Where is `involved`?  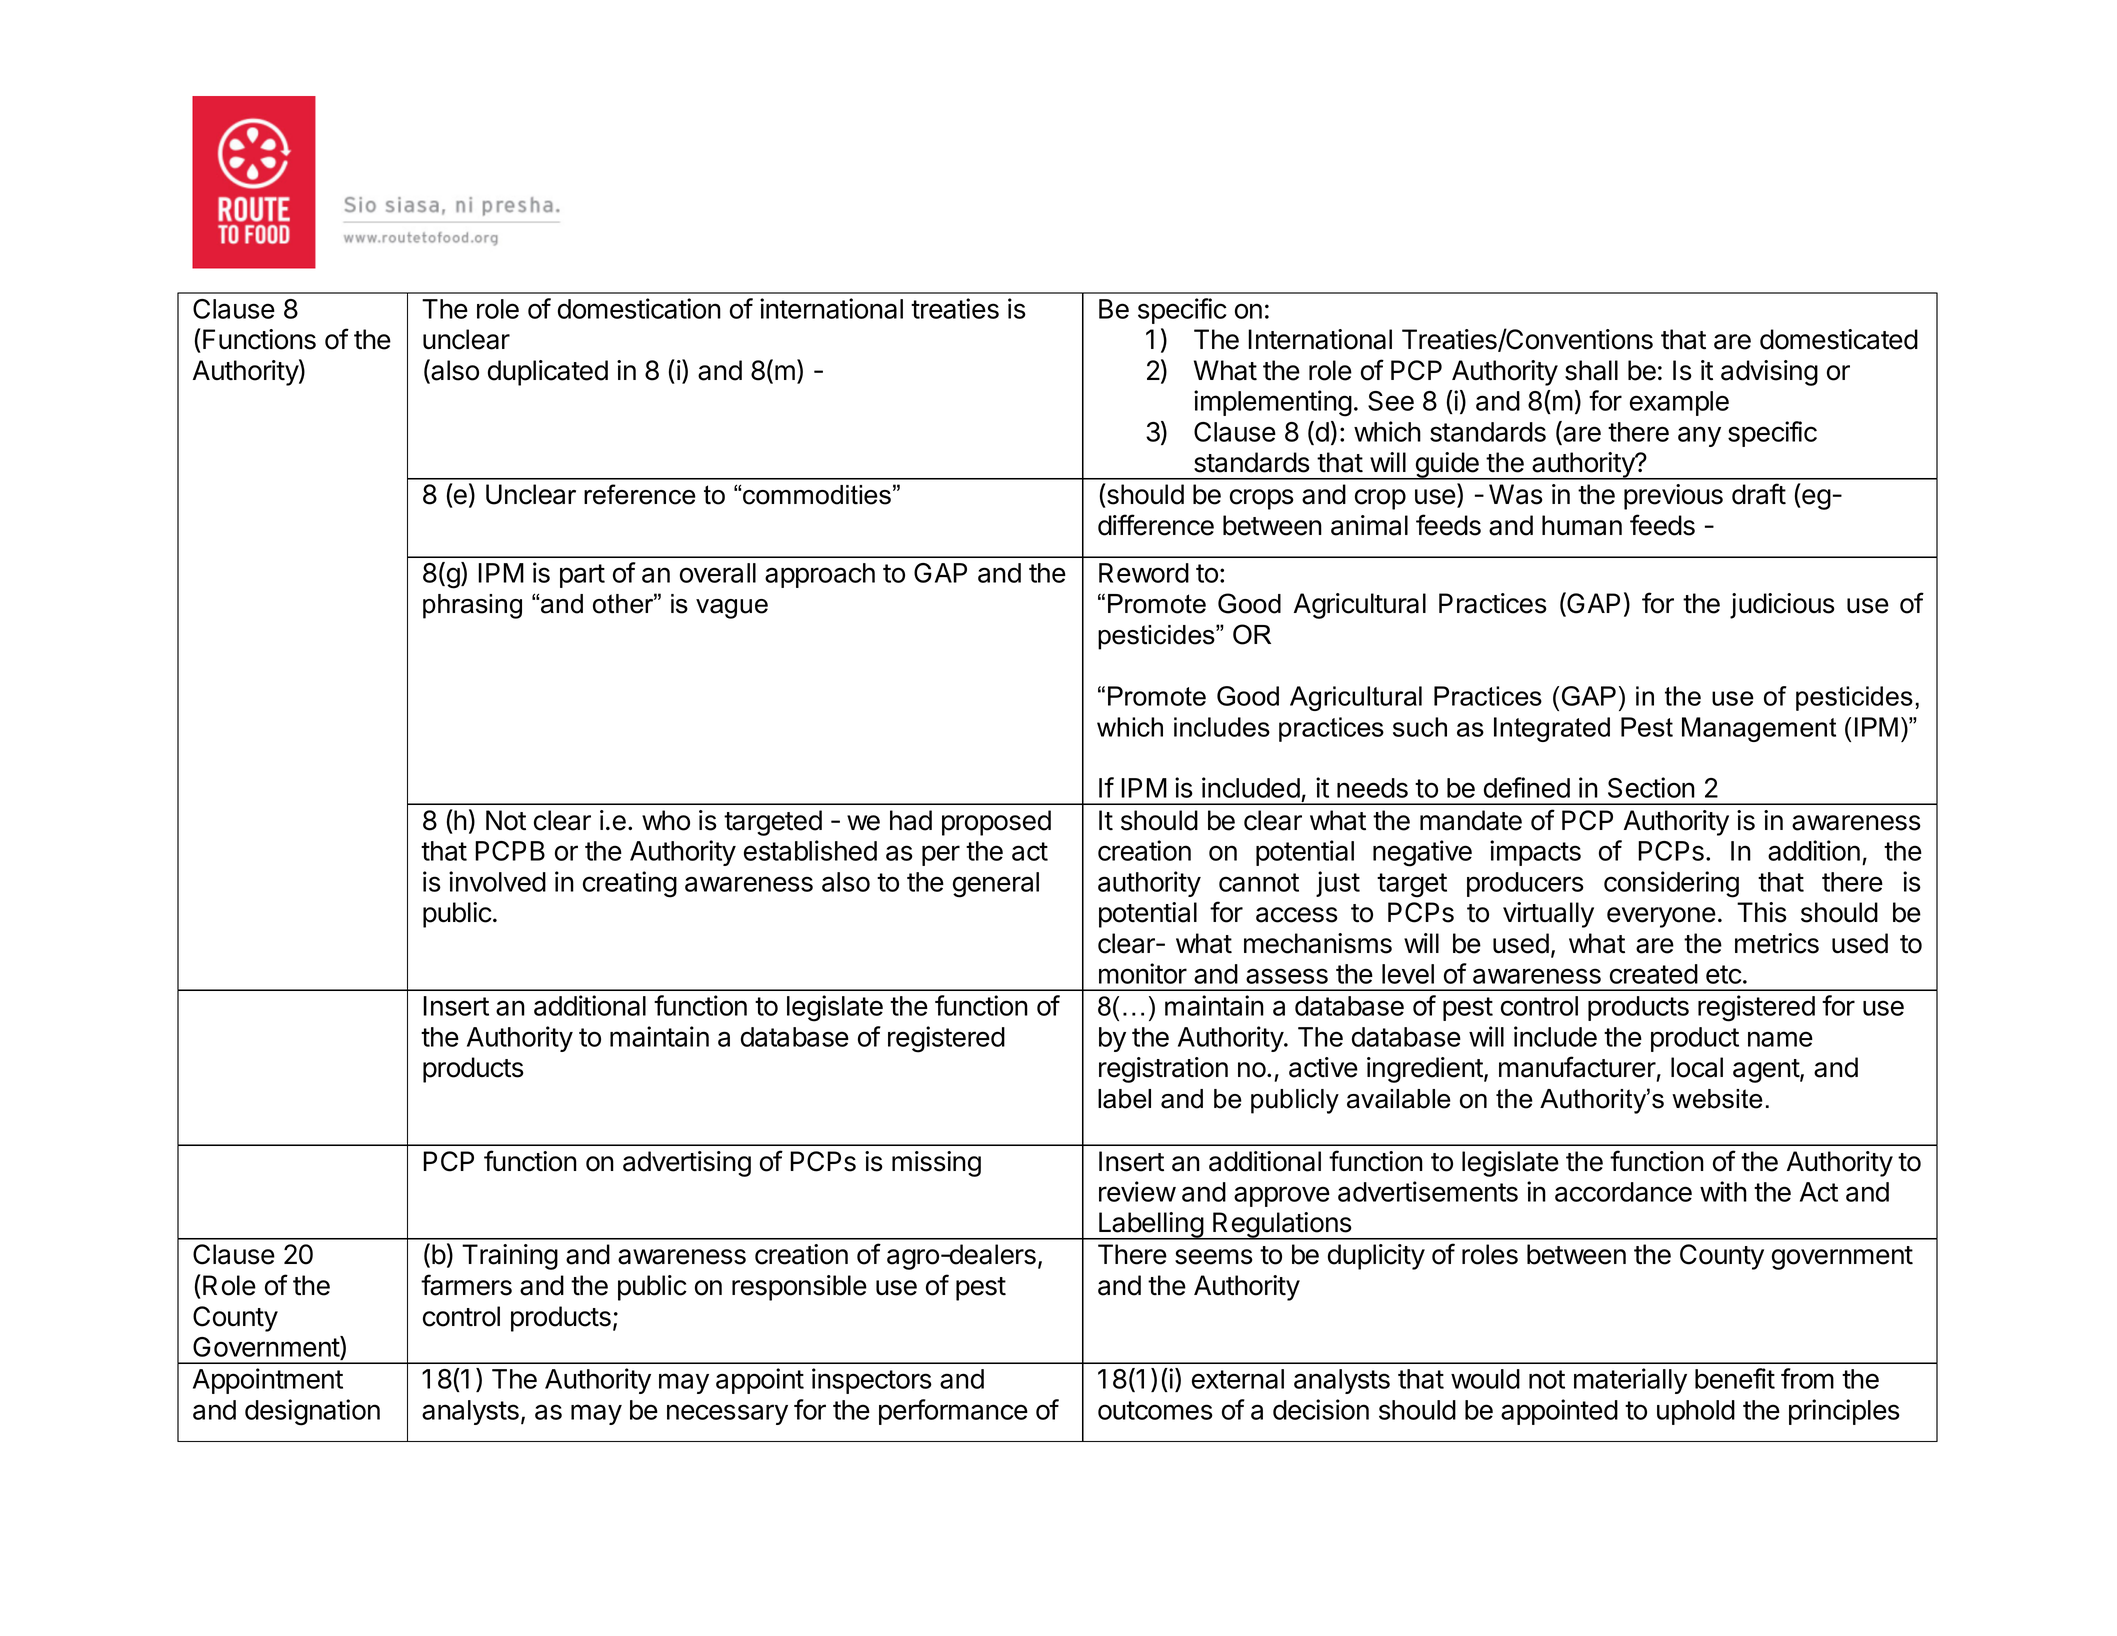 involved is located at coordinates (497, 881).
